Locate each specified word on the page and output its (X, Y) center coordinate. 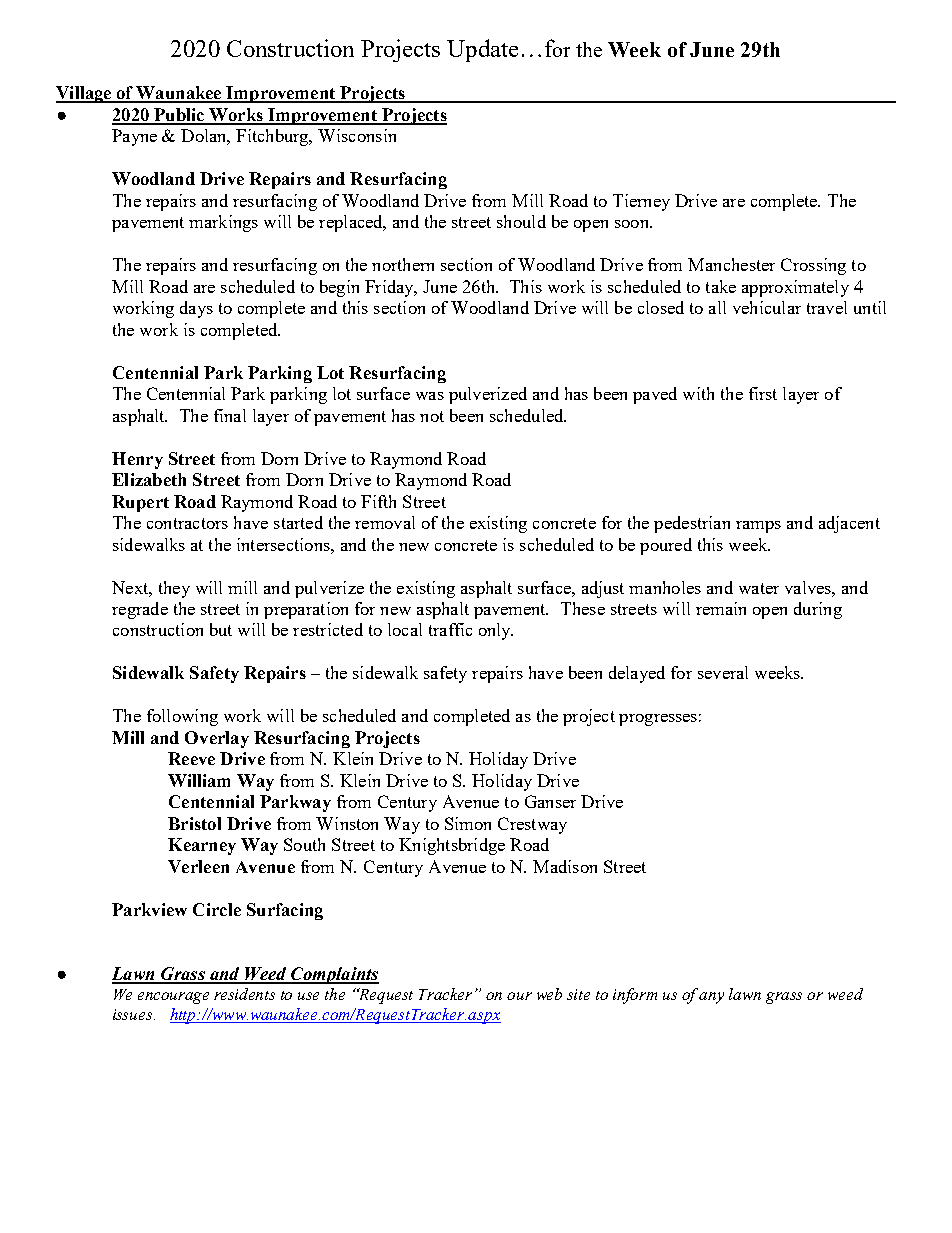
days (196, 309)
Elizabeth (149, 479)
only (496, 631)
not (432, 416)
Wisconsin (357, 135)
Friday (390, 288)
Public (179, 116)
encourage (173, 998)
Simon (468, 823)
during (818, 610)
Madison (565, 866)
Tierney (641, 202)
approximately (795, 288)
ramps (758, 527)
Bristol (194, 823)
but (221, 629)
